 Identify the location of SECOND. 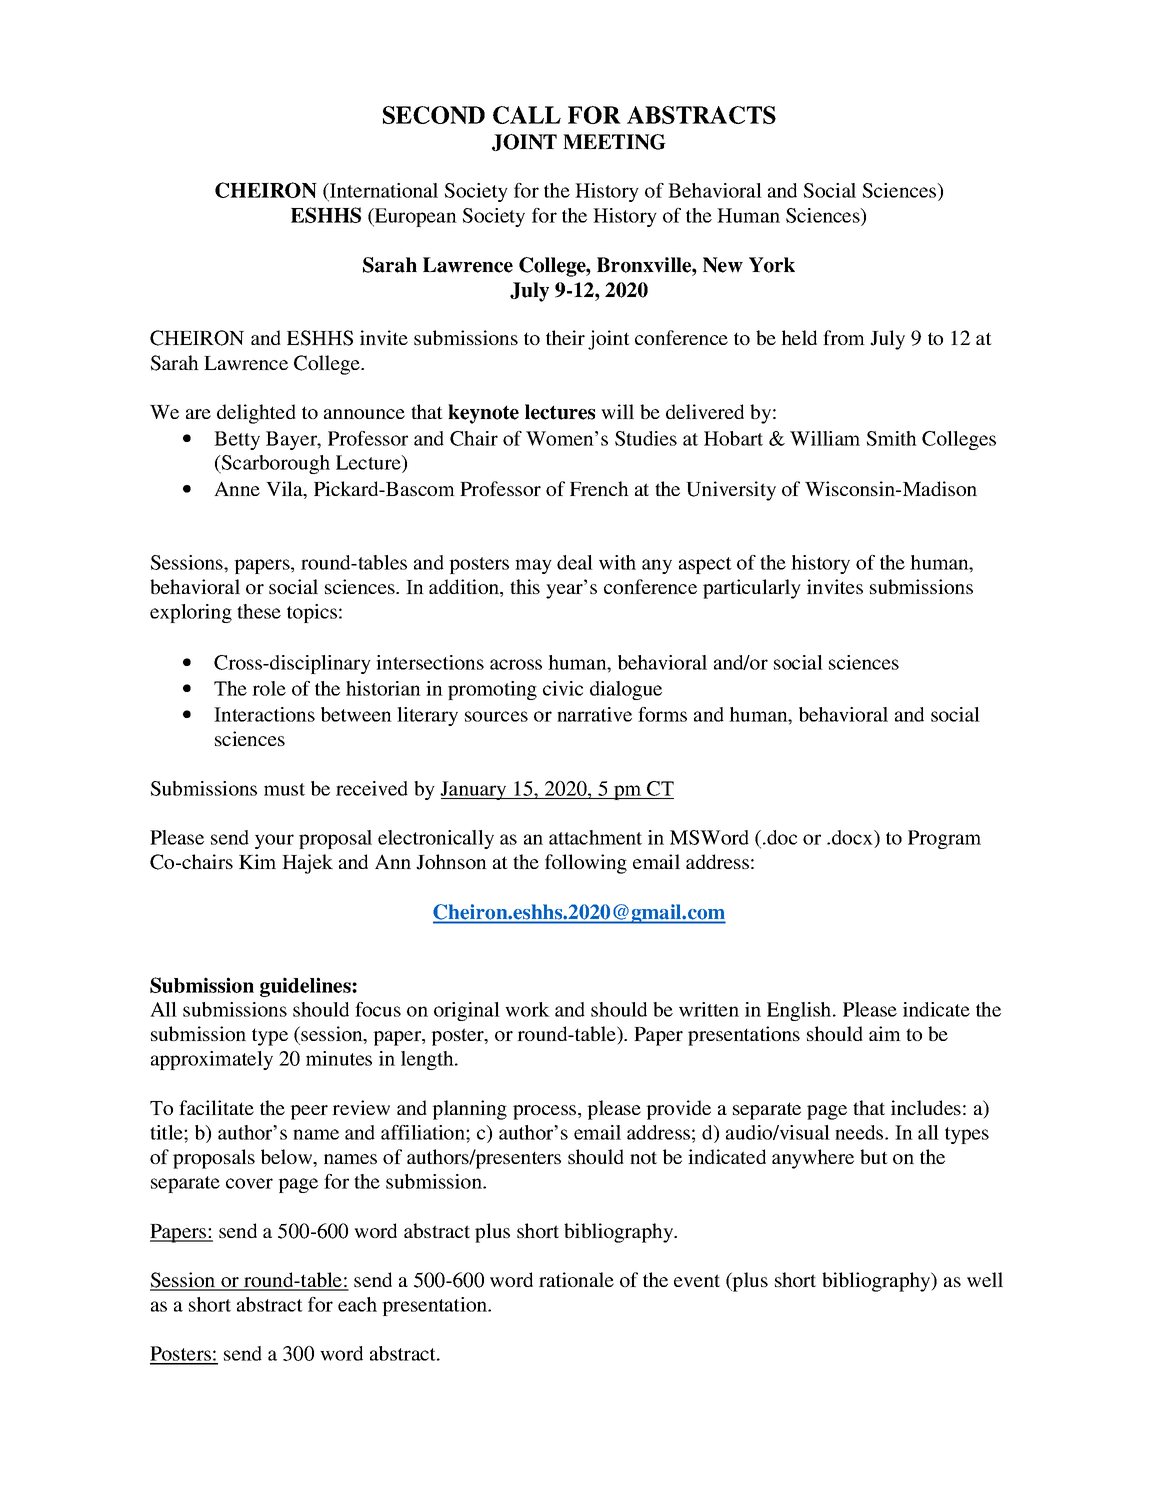
(434, 115).
